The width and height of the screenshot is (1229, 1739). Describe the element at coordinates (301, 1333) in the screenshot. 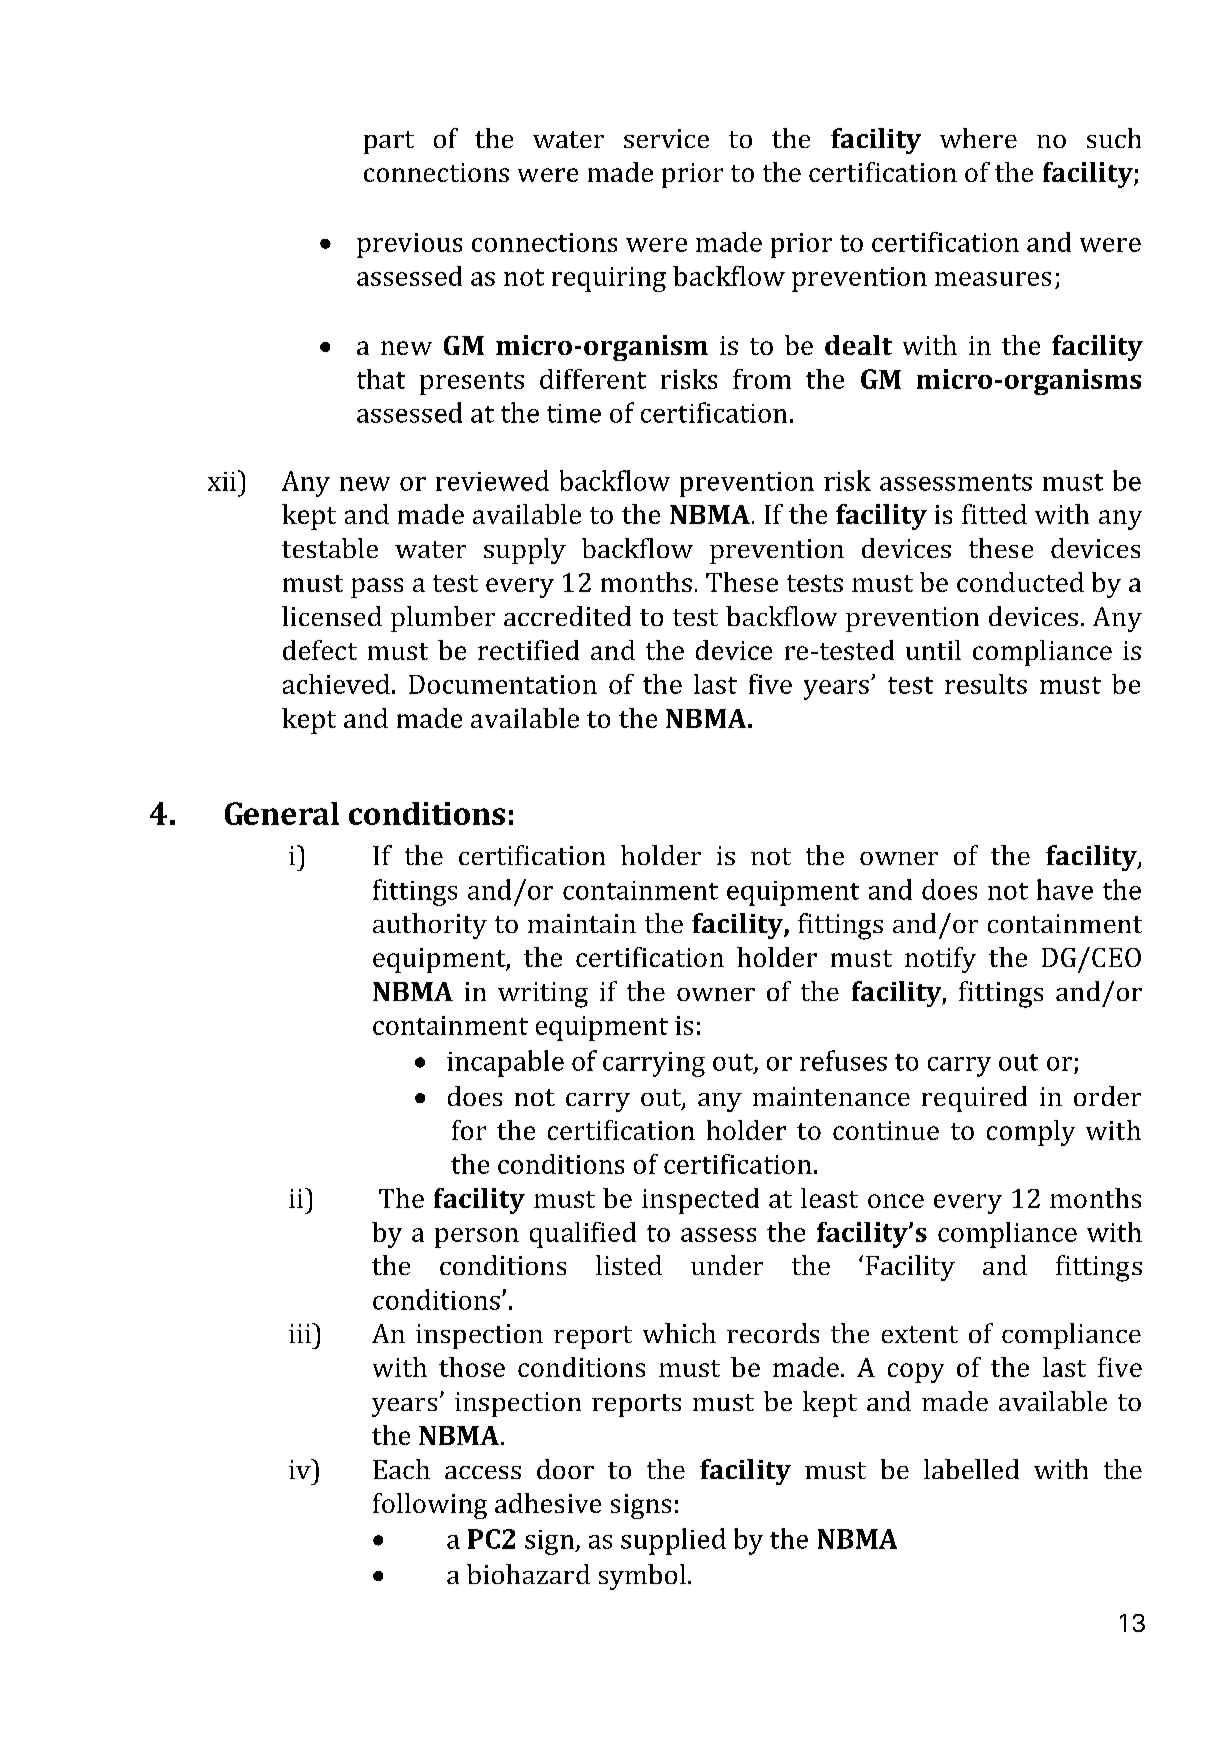

I see `iii` at that location.
